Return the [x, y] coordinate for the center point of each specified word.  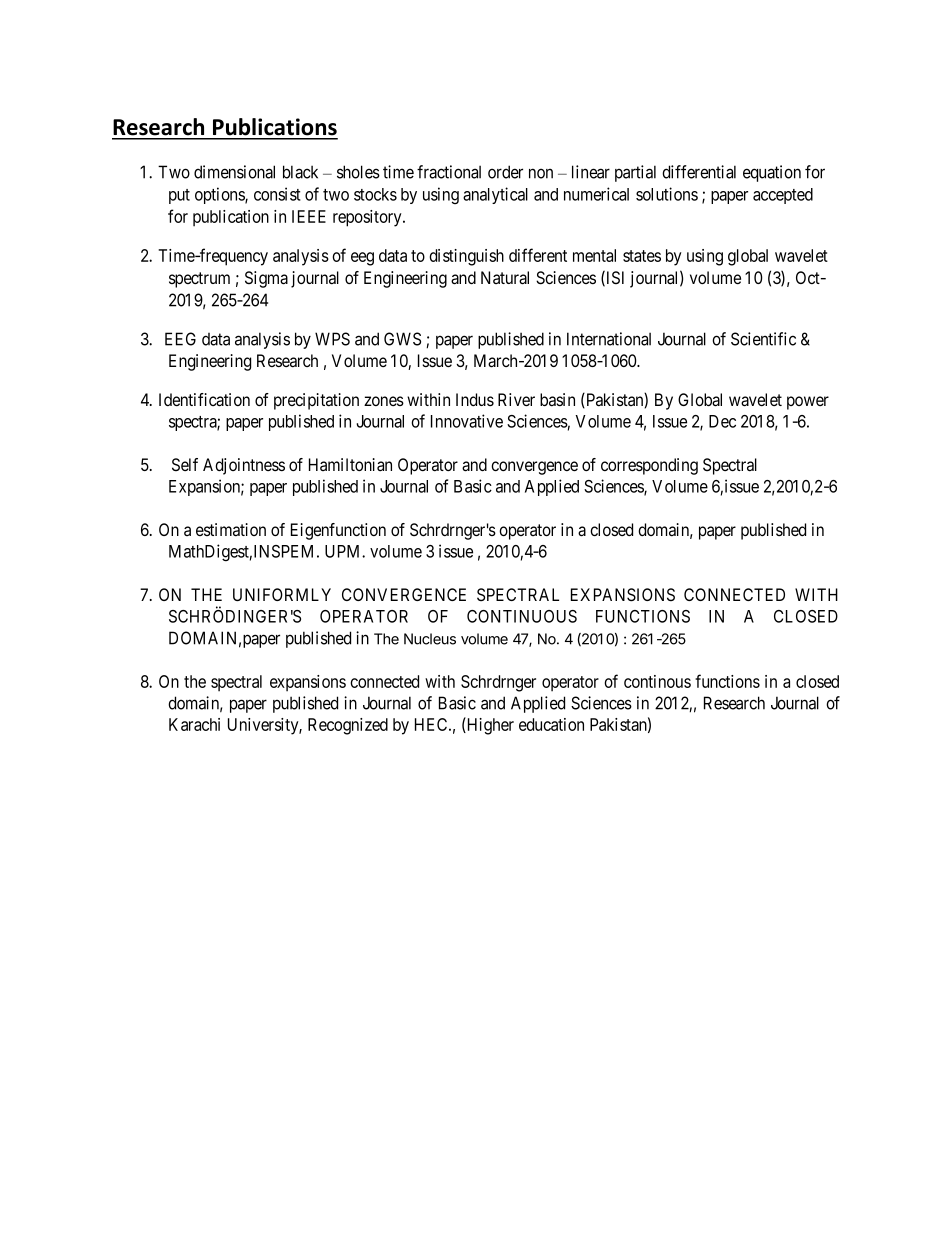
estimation [231, 530]
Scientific [763, 339]
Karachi [194, 724]
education [551, 724]
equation [772, 173]
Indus [475, 399]
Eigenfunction [338, 531]
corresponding [649, 466]
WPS [332, 339]
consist [277, 194]
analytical [495, 195]
